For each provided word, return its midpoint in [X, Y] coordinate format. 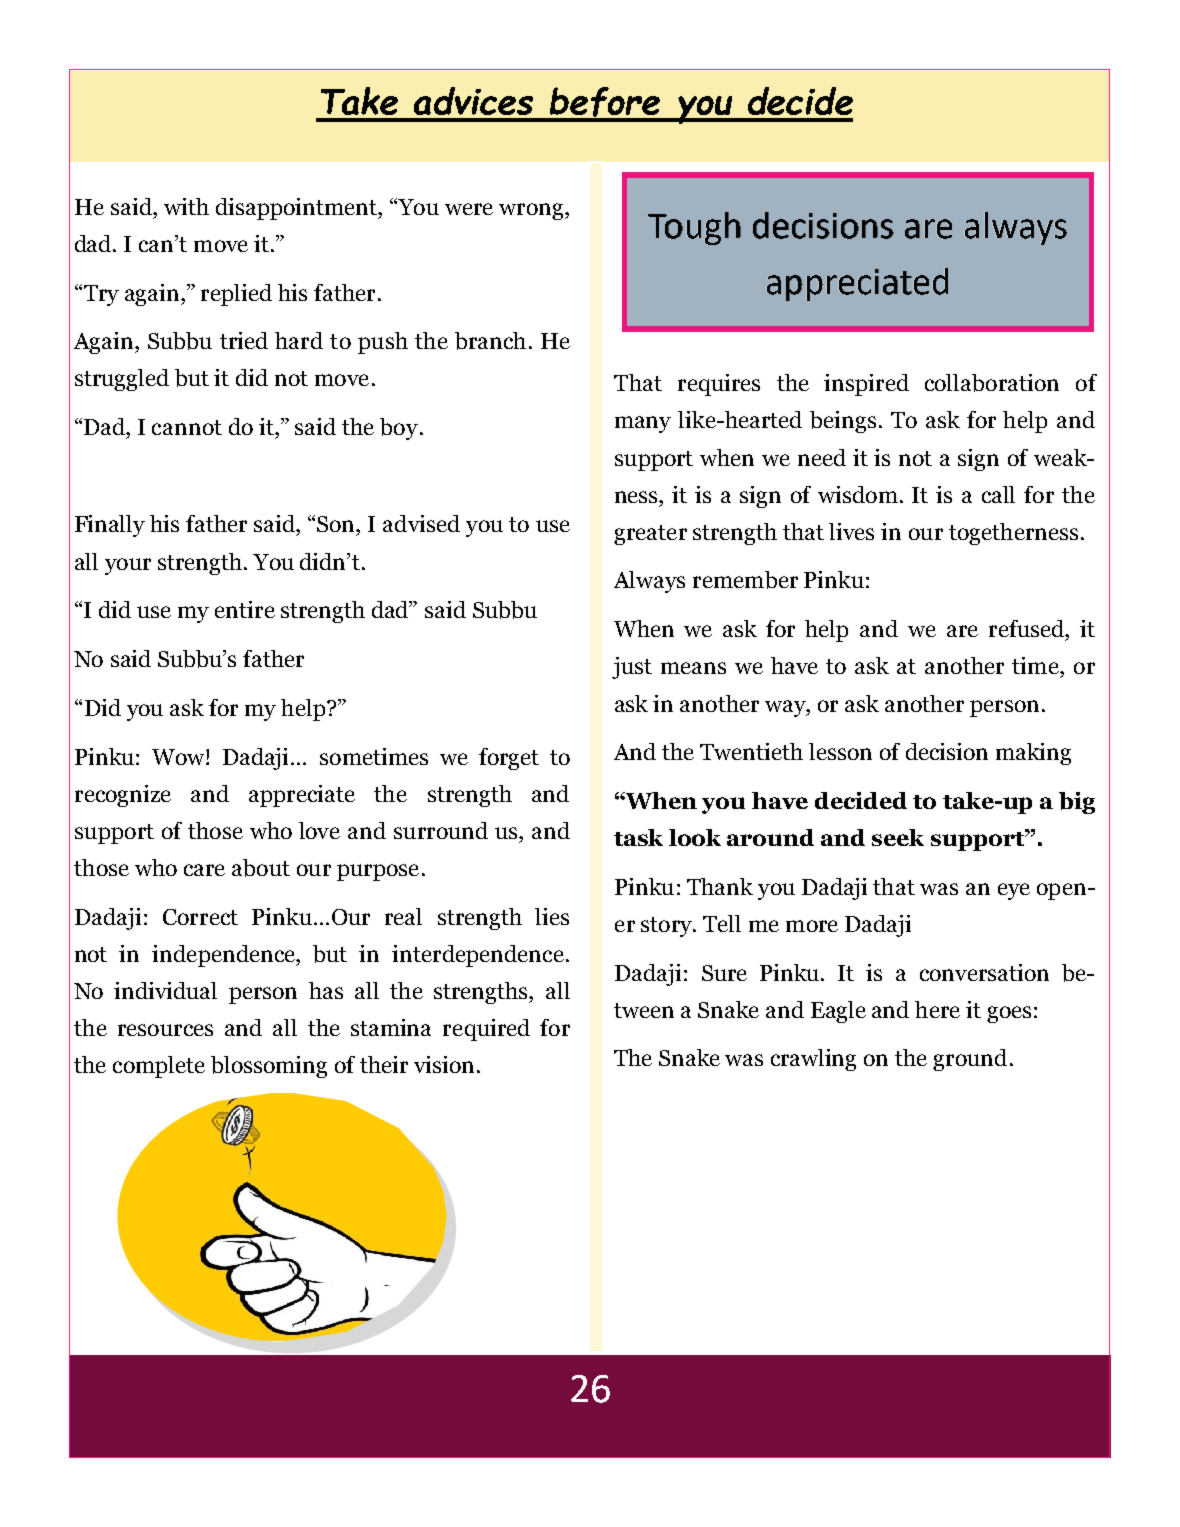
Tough [694, 228]
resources [165, 1030]
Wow [179, 757]
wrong [532, 211]
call [998, 494]
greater [650, 535]
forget [509, 759]
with [186, 206]
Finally [110, 526]
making [1033, 754]
